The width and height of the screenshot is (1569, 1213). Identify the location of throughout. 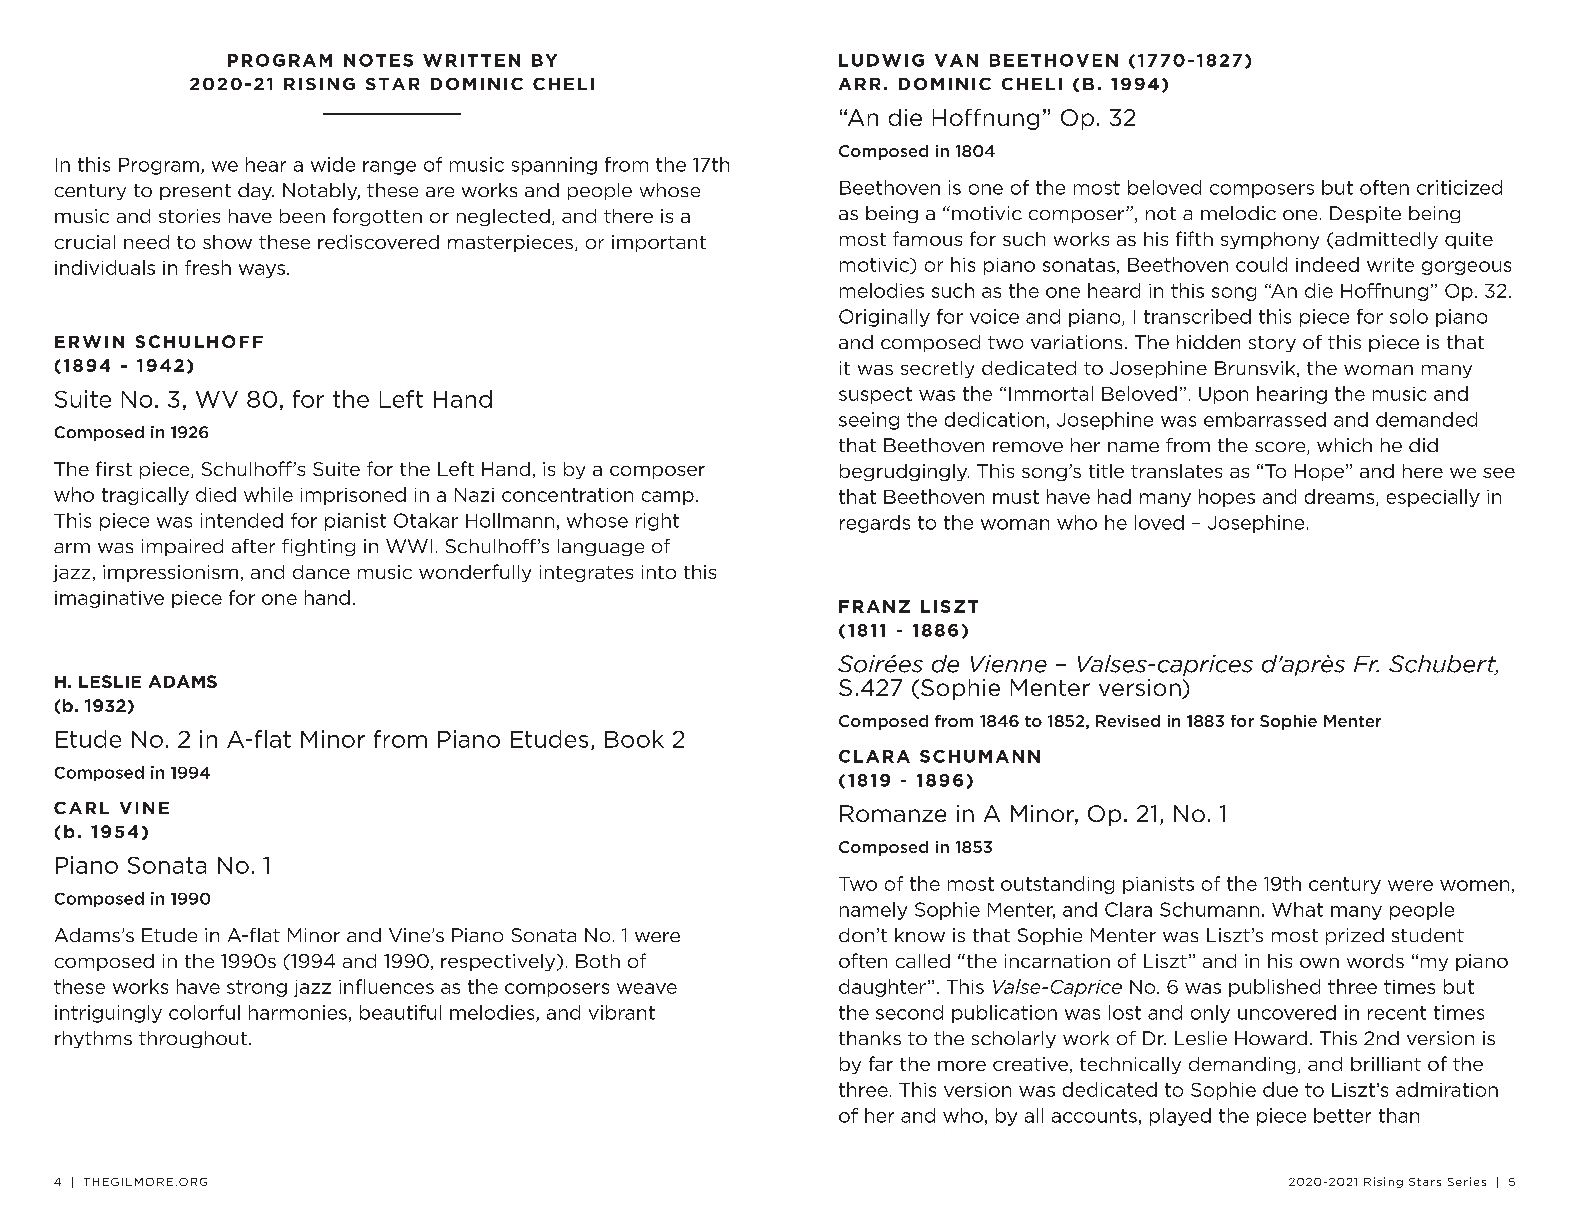
(193, 1039).
